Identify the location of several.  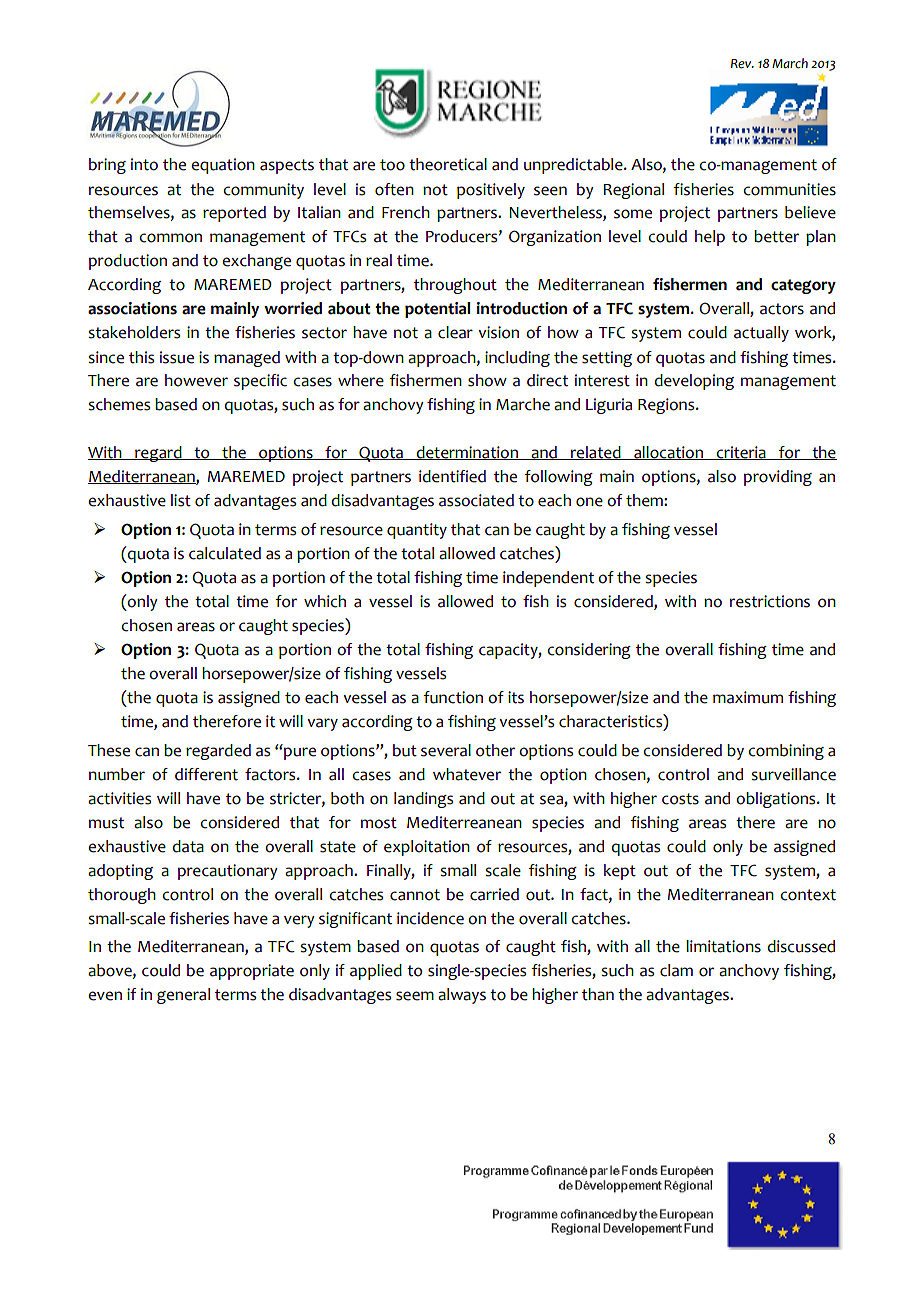
(446, 750).
